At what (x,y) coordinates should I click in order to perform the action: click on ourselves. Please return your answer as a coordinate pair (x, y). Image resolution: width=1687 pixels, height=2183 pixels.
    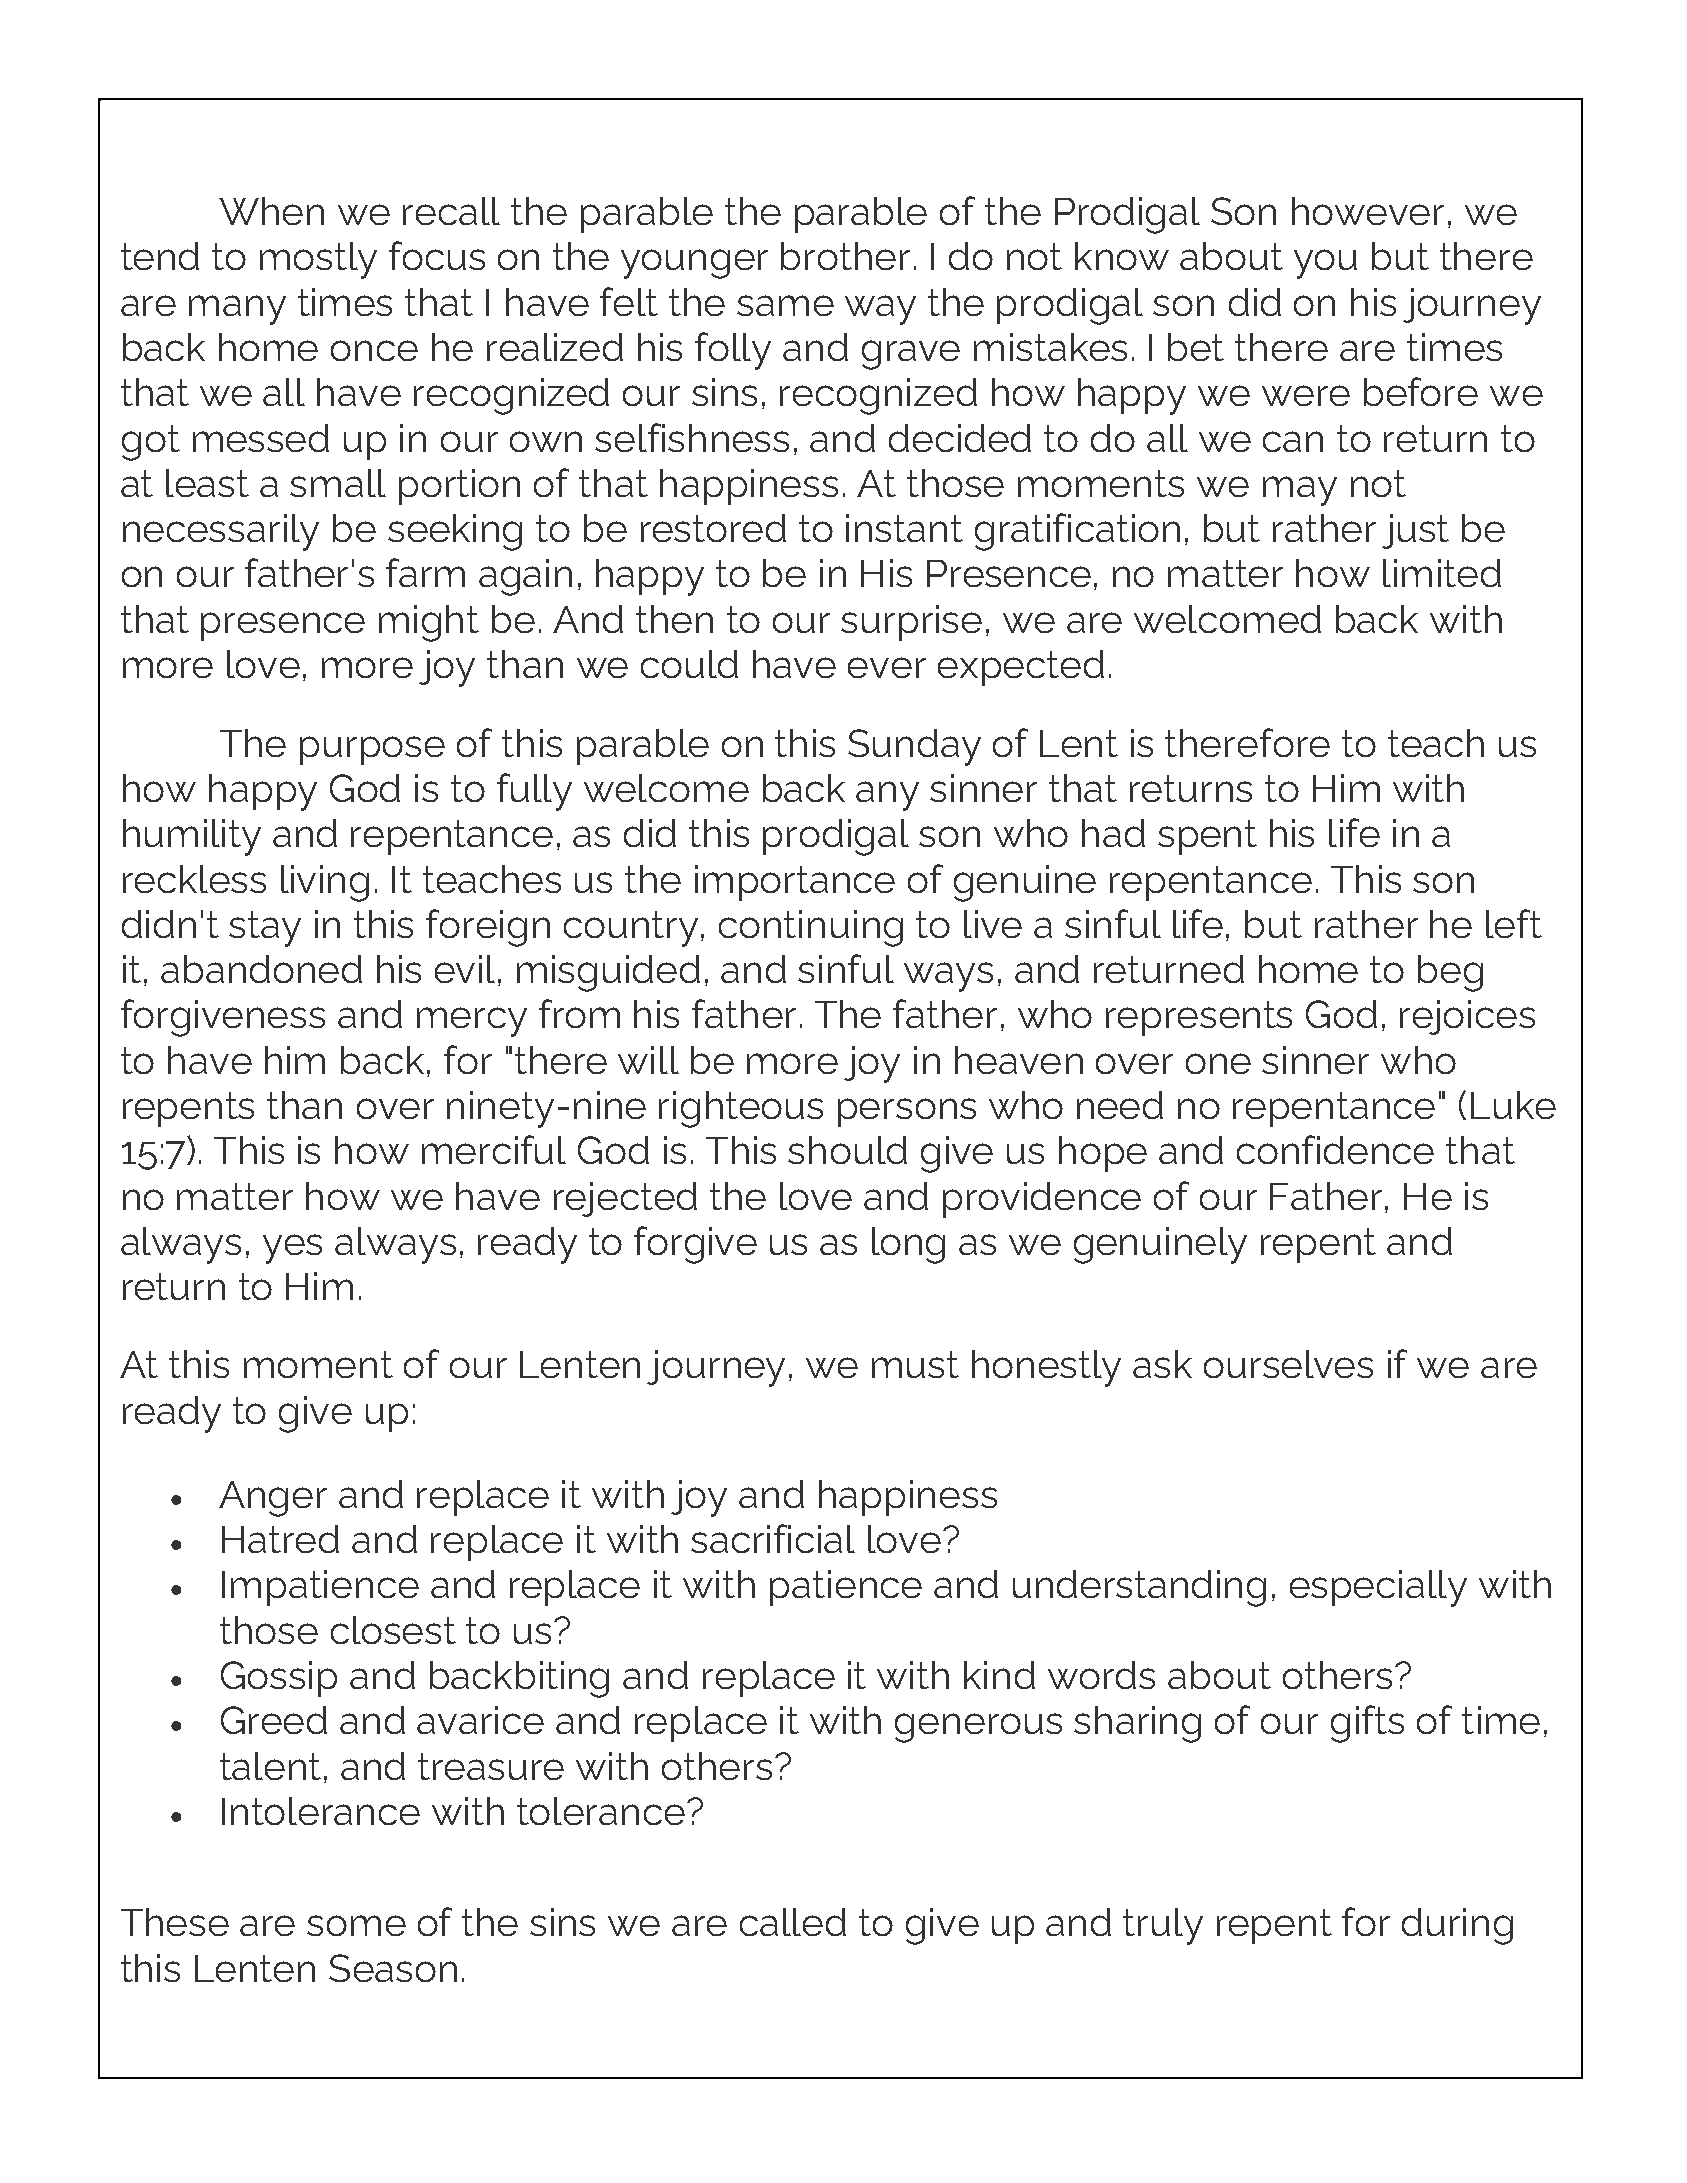
    Looking at the image, I should click on (1288, 1364).
